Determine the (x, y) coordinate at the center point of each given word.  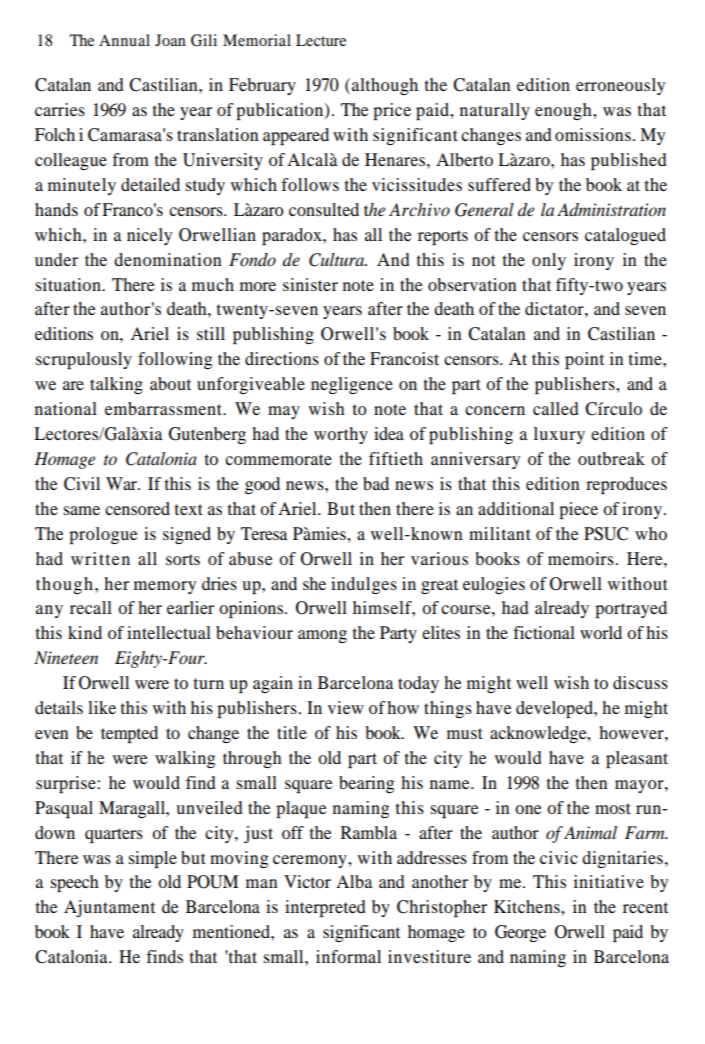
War (122, 483)
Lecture (321, 40)
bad (376, 483)
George (520, 933)
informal (348, 956)
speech (74, 883)
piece (578, 510)
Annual (124, 40)
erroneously (620, 86)
